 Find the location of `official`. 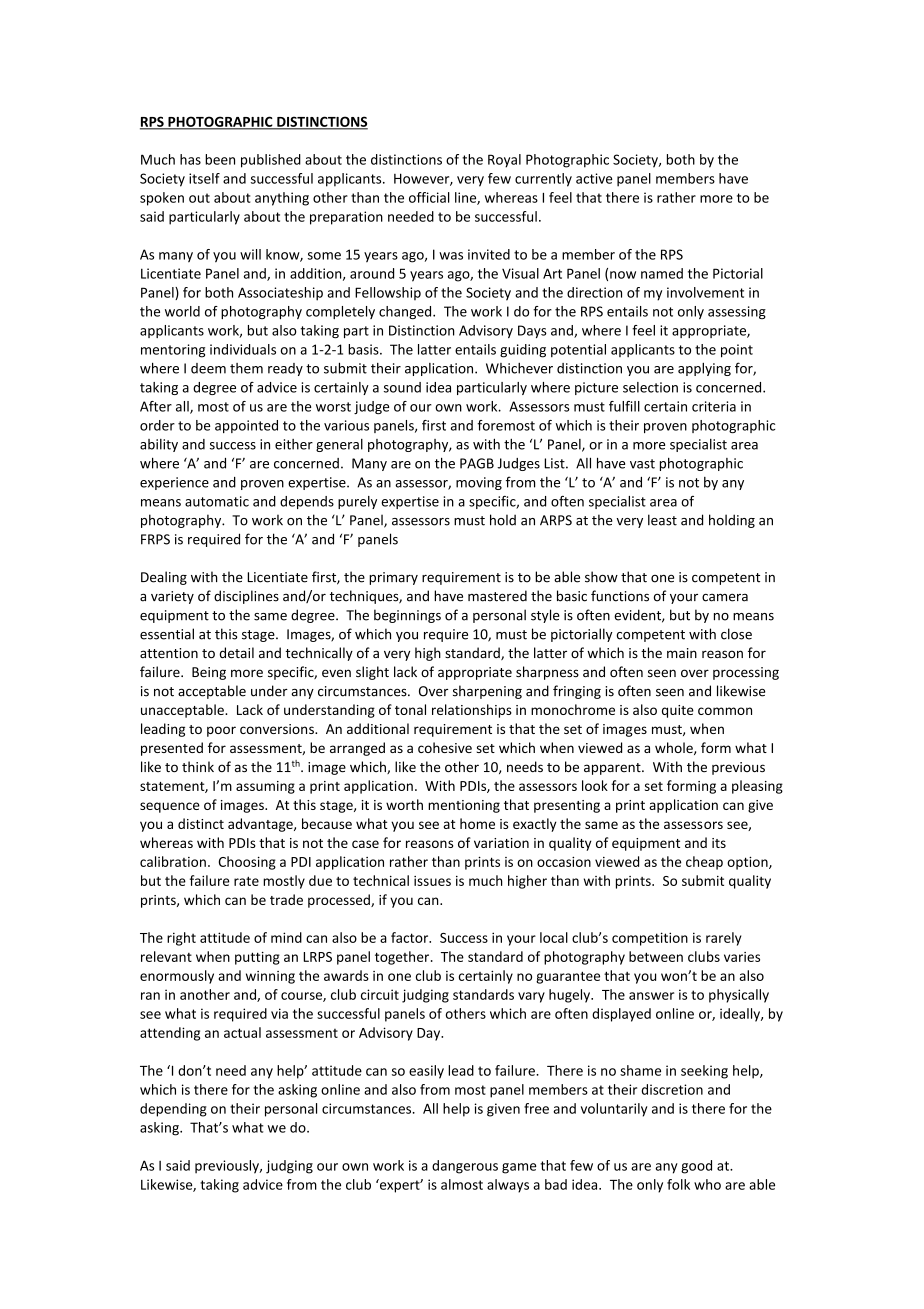

official is located at coordinates (429, 197).
